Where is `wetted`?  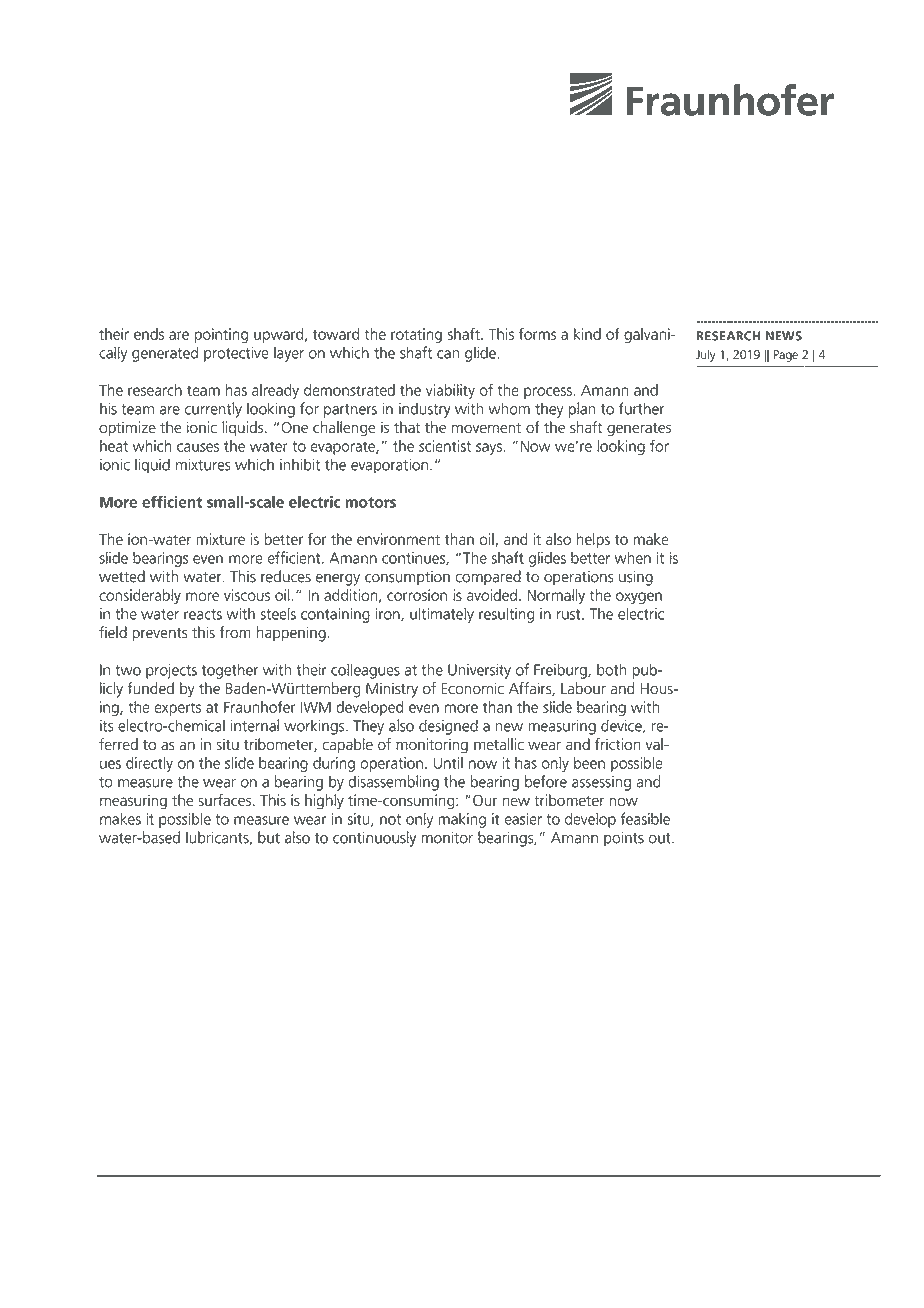
wetted is located at coordinates (122, 576).
